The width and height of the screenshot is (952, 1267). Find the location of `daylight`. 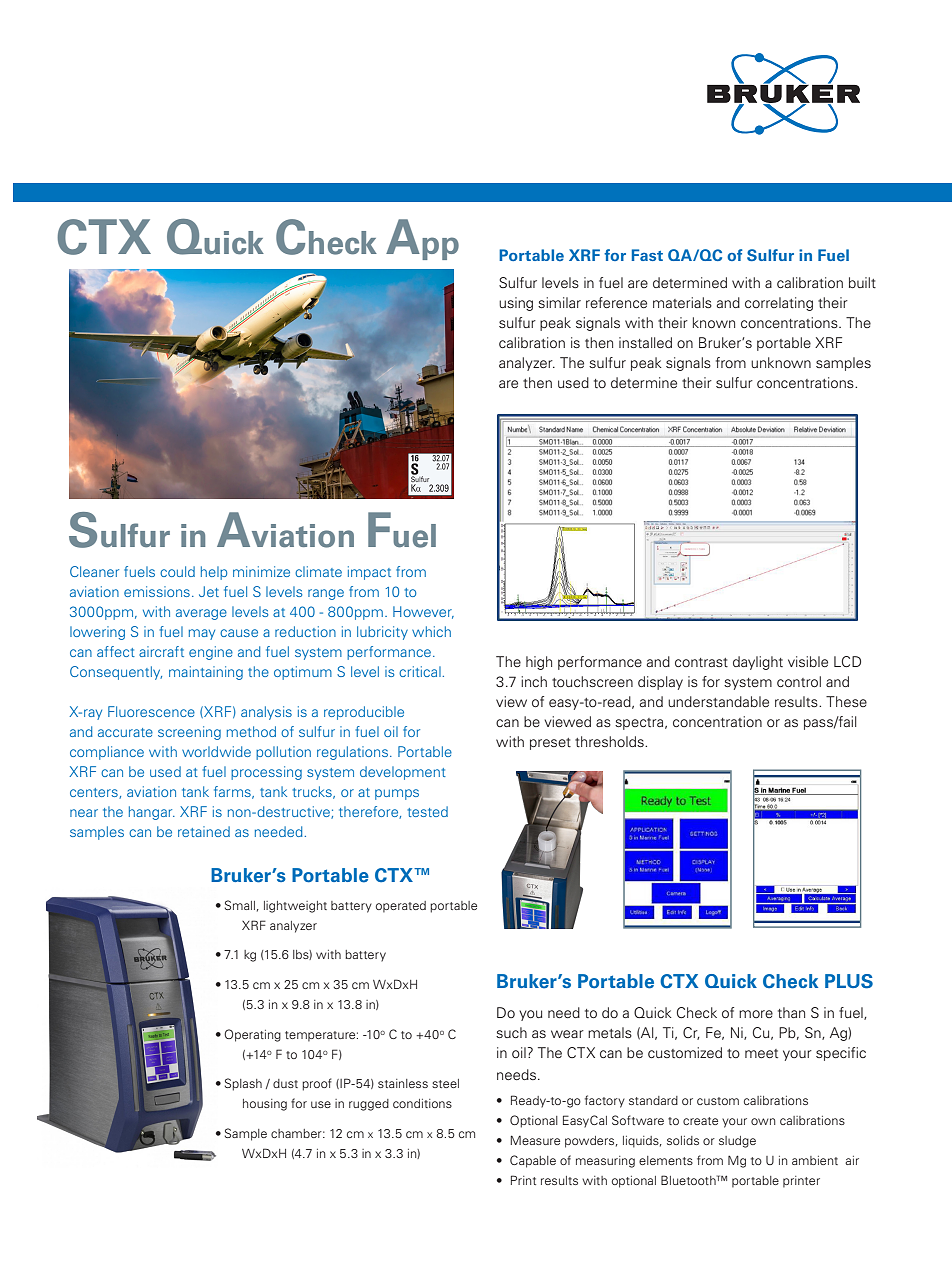

daylight is located at coordinates (758, 663).
